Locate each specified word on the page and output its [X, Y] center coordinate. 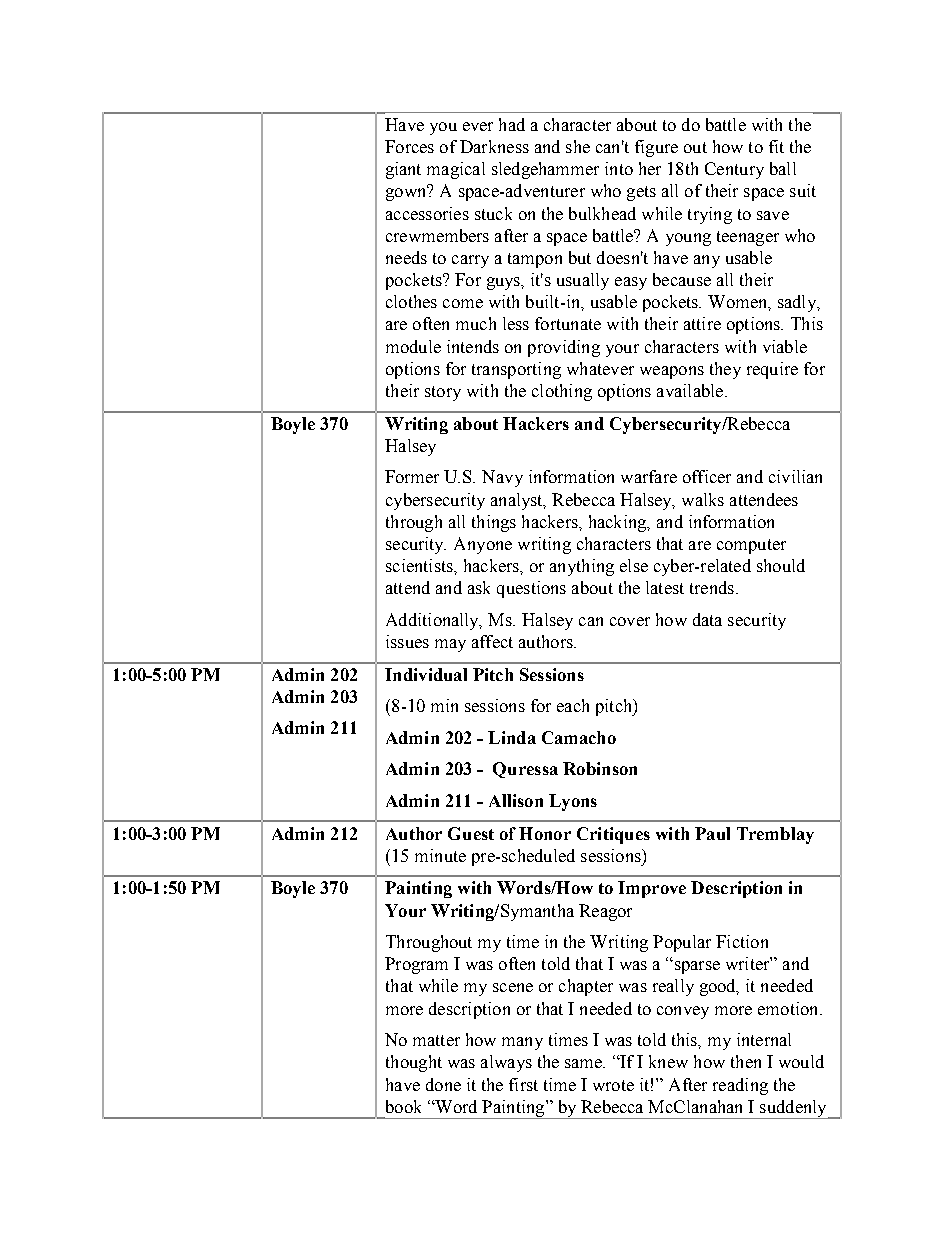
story [443, 393]
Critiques [613, 835]
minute [440, 855]
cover [630, 621]
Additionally [434, 621]
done [443, 1084]
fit [776, 146]
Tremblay [775, 835]
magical [456, 170]
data [707, 619]
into [619, 168]
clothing [562, 392]
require [772, 370]
